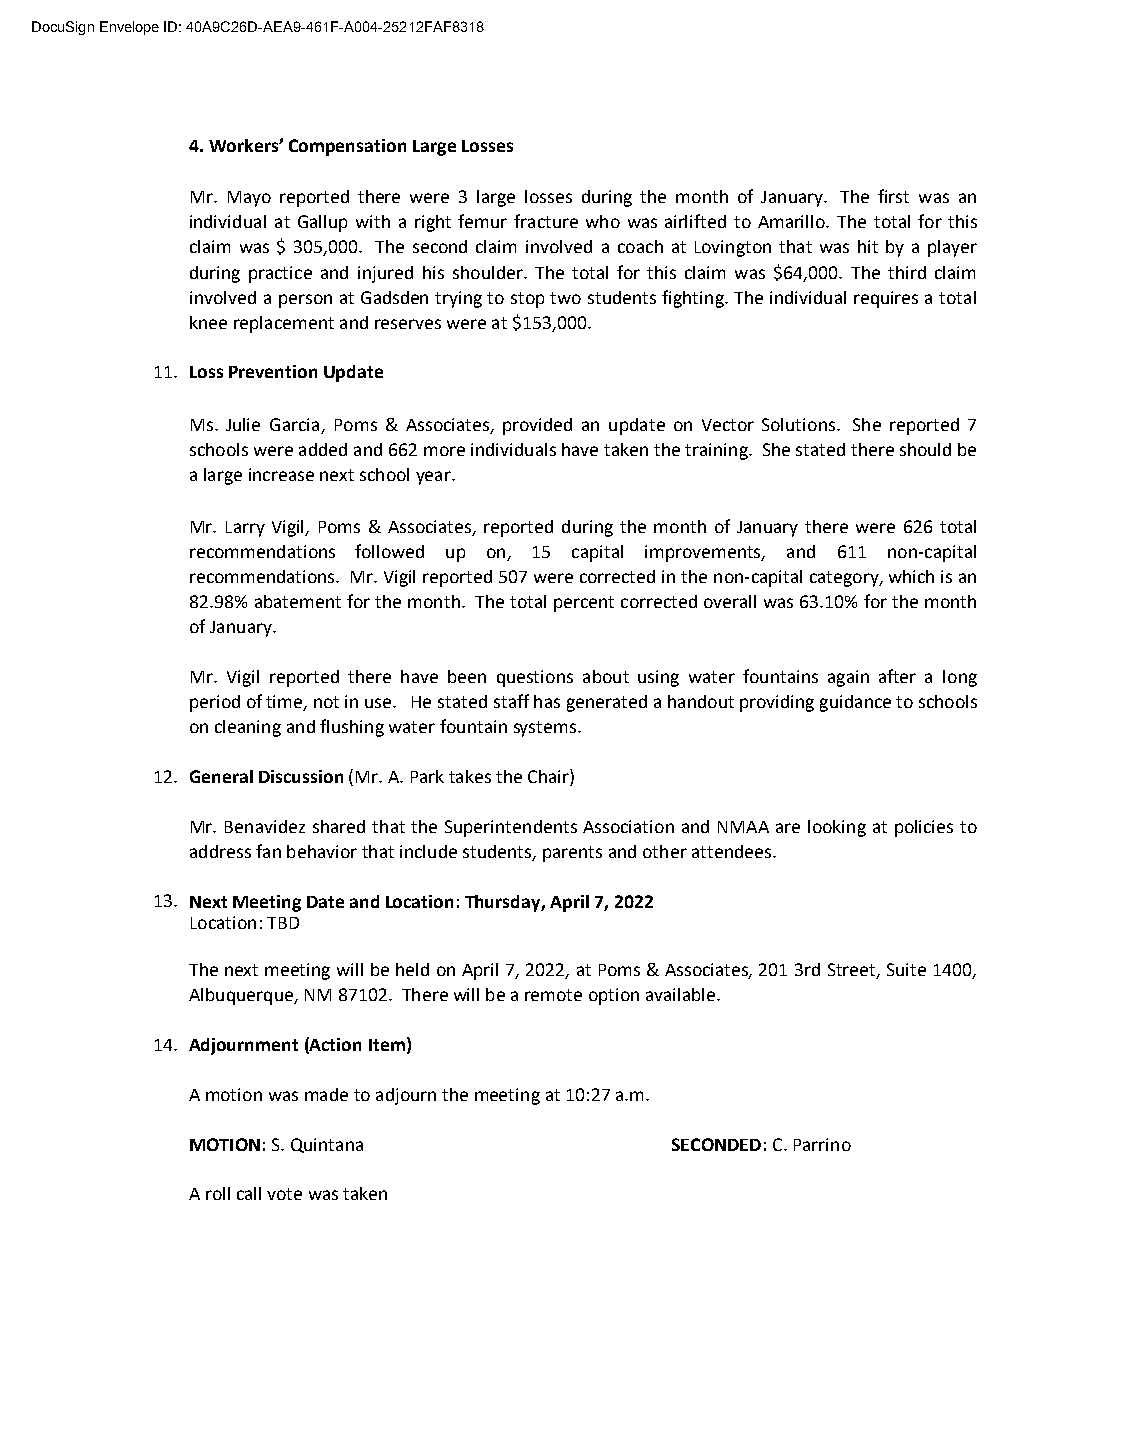 Image resolution: width=1122 pixels, height=1452 pixels. I want to click on again, so click(848, 678).
